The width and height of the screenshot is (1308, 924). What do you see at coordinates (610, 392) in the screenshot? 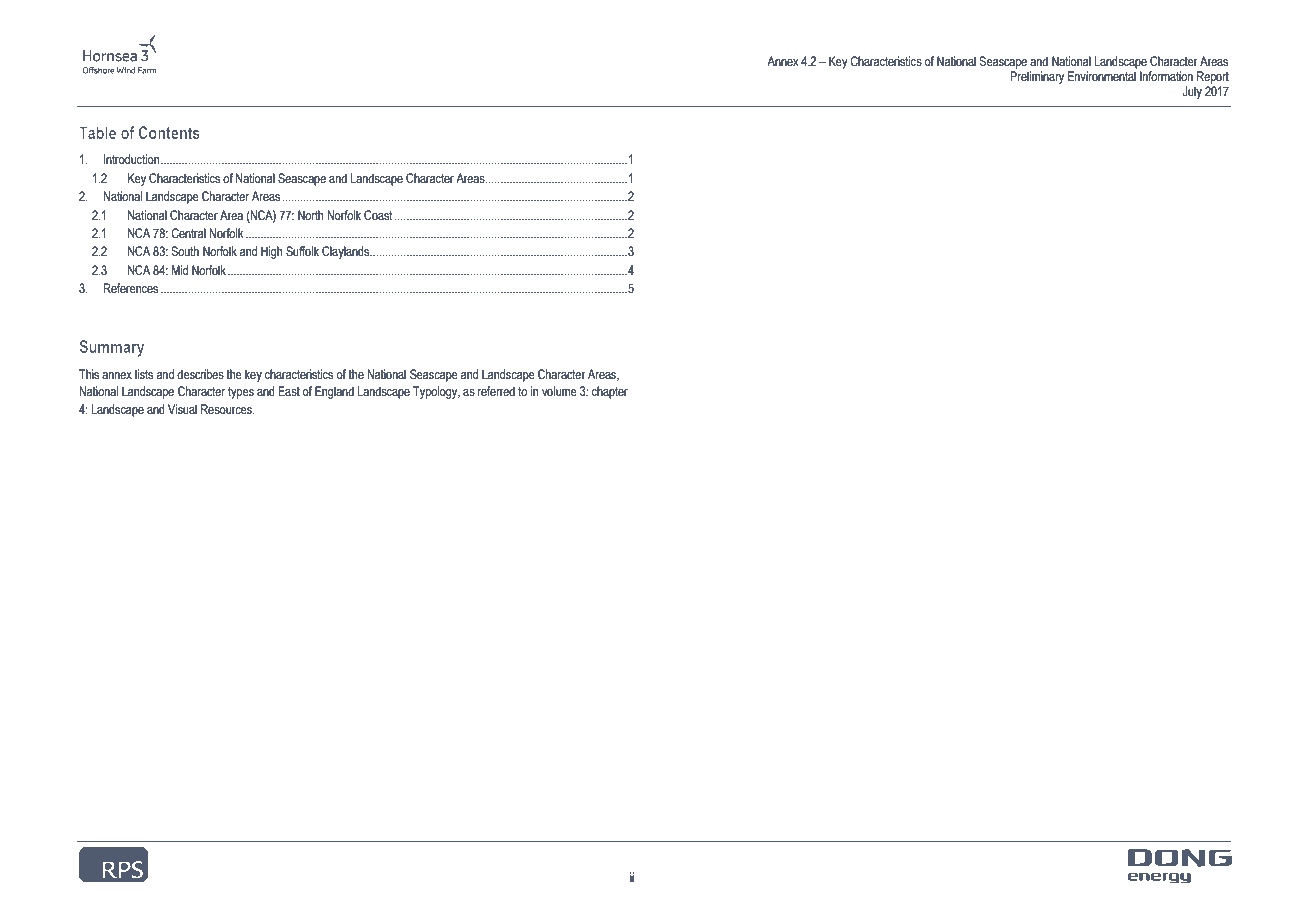
I see `chapter` at bounding box center [610, 392].
